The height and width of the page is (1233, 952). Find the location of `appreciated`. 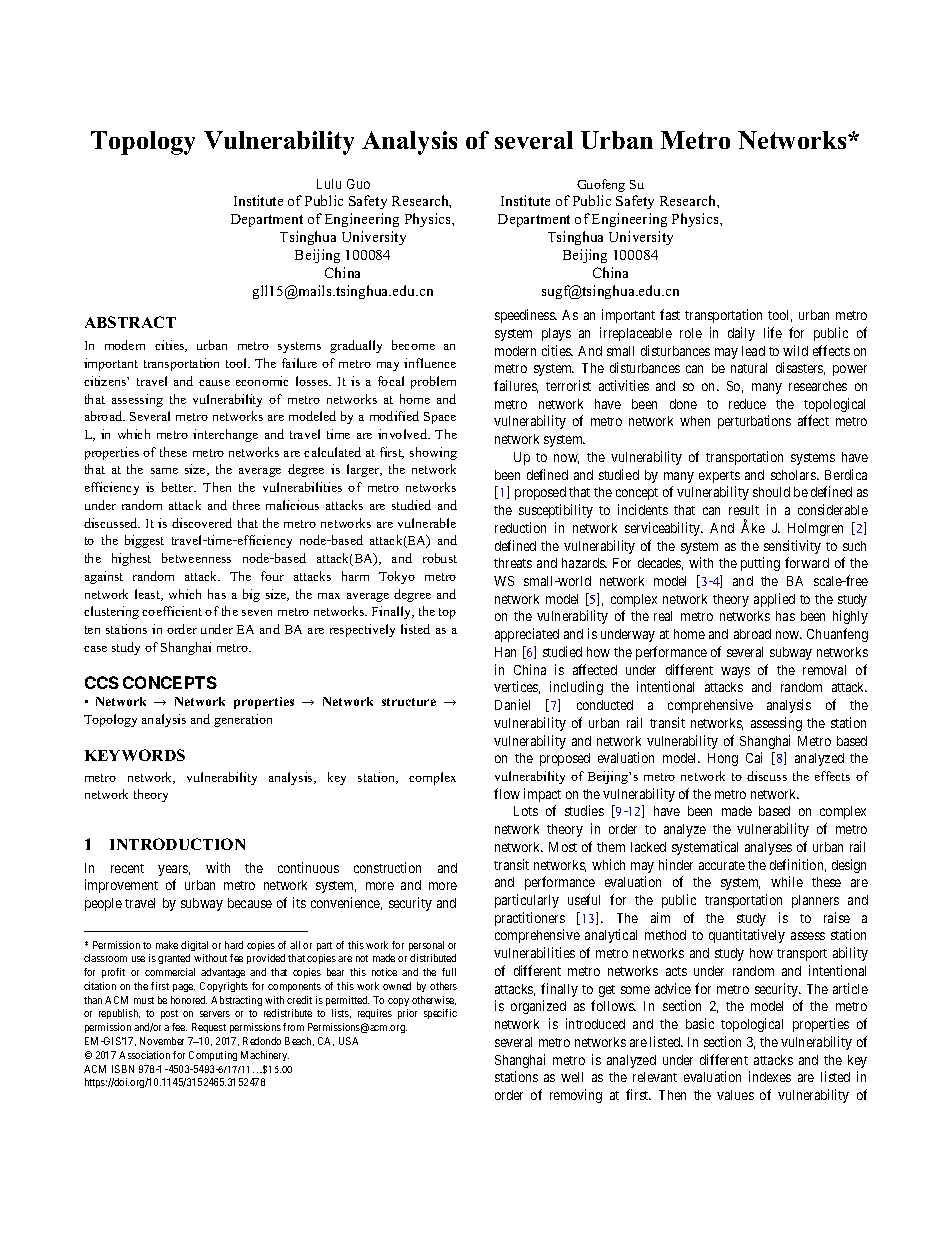

appreciated is located at coordinates (527, 635).
